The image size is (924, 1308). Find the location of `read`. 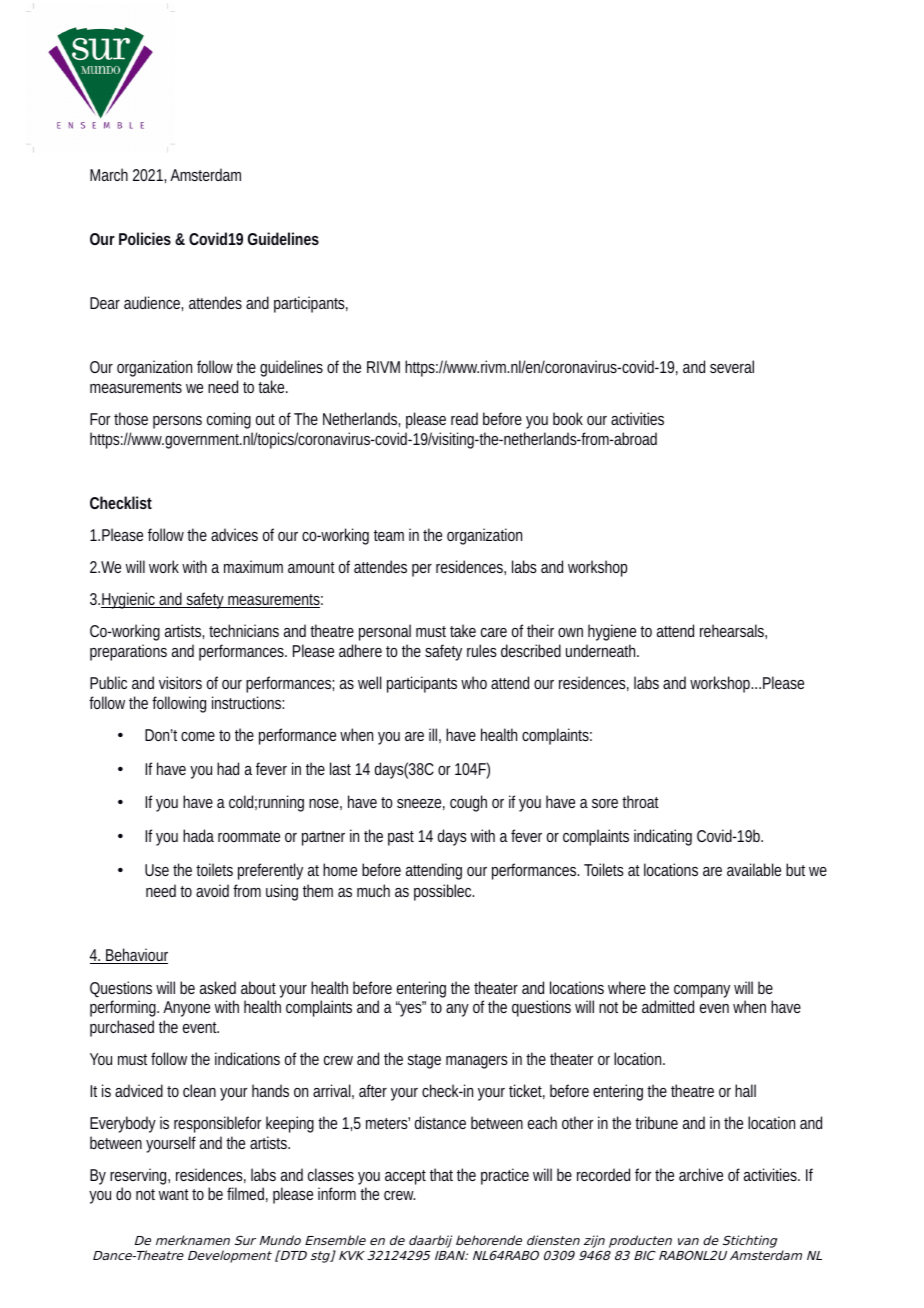

read is located at coordinates (464, 418).
